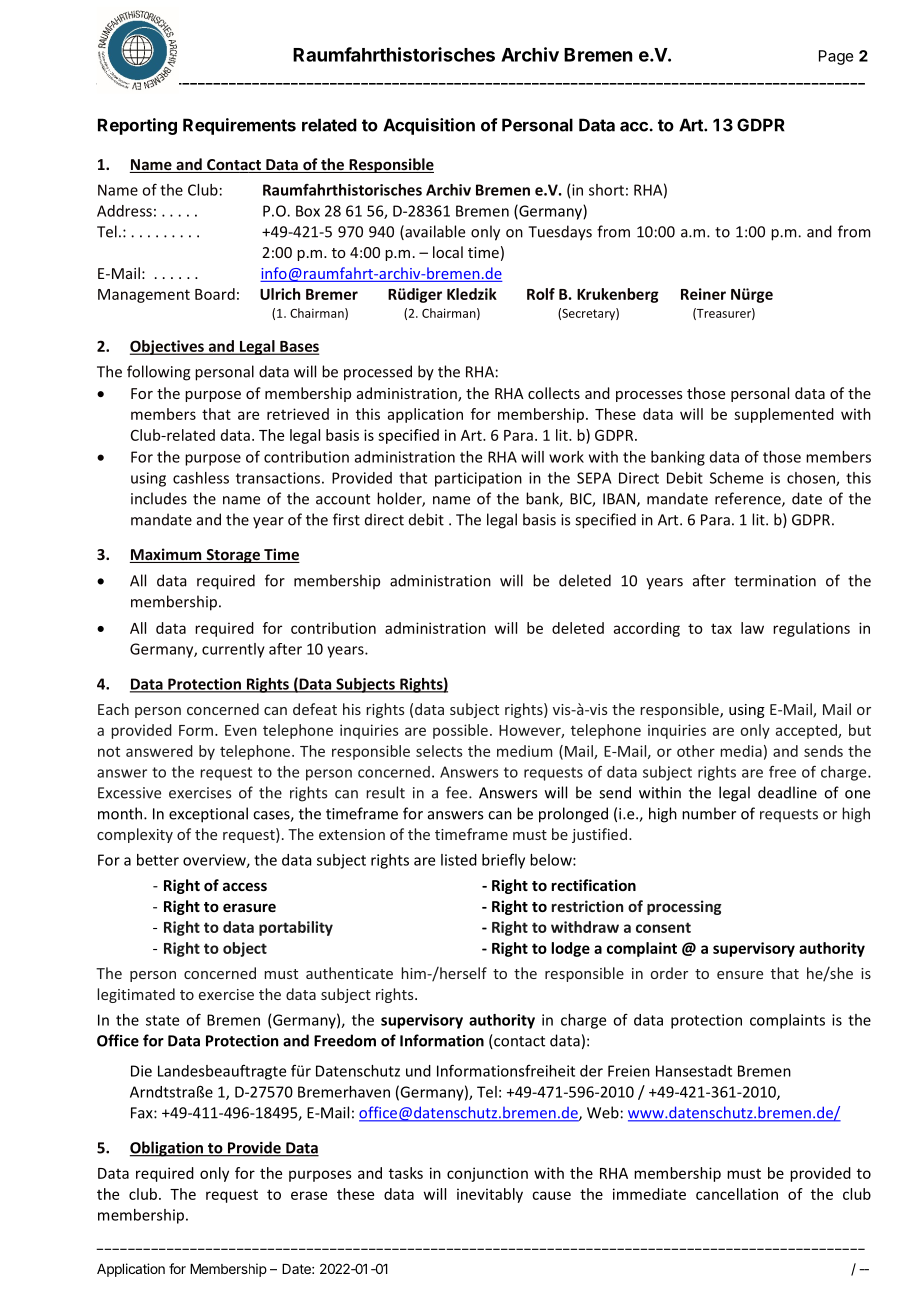  Describe the element at coordinates (836, 57) in the screenshot. I see `Page` at that location.
